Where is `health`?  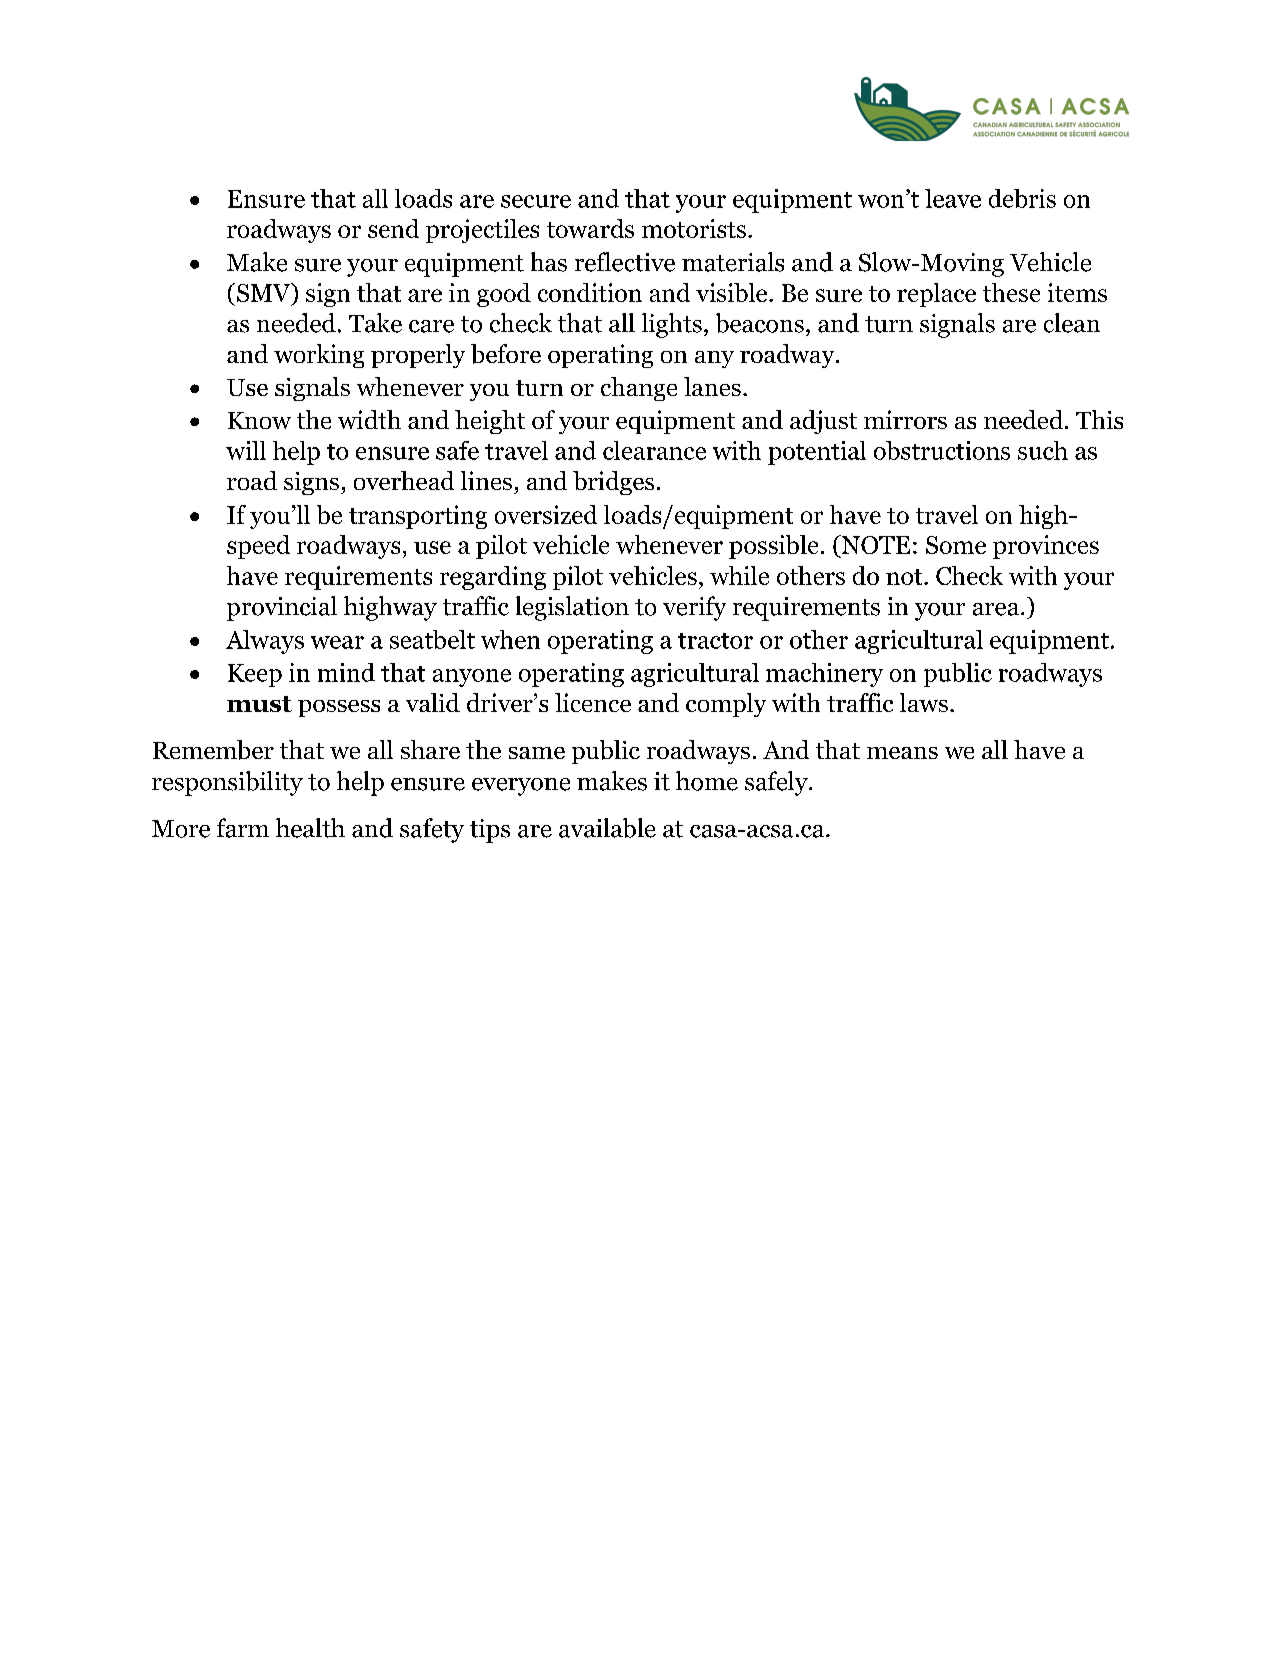
health is located at coordinates (310, 828).
